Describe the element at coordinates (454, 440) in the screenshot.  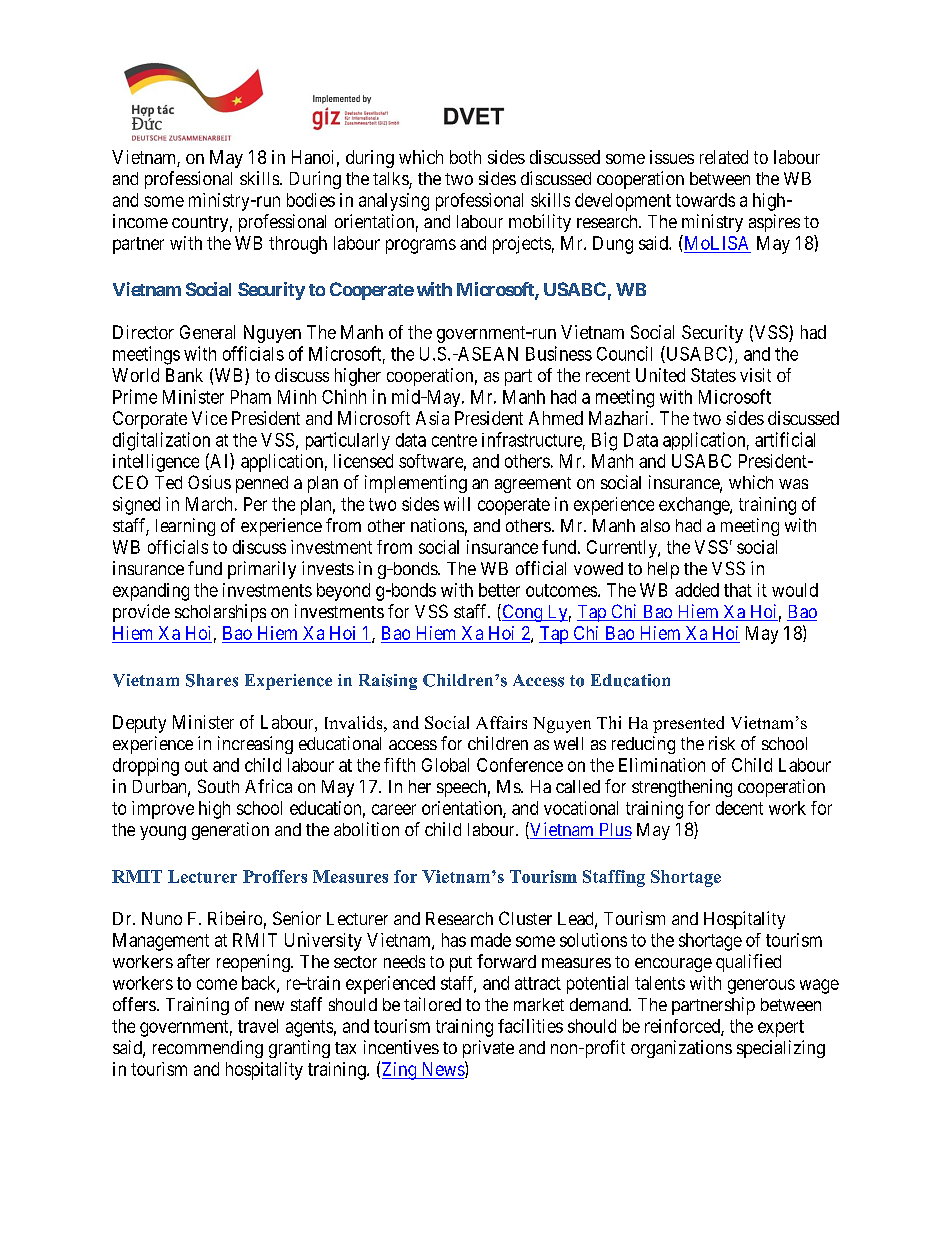
I see `centre` at that location.
